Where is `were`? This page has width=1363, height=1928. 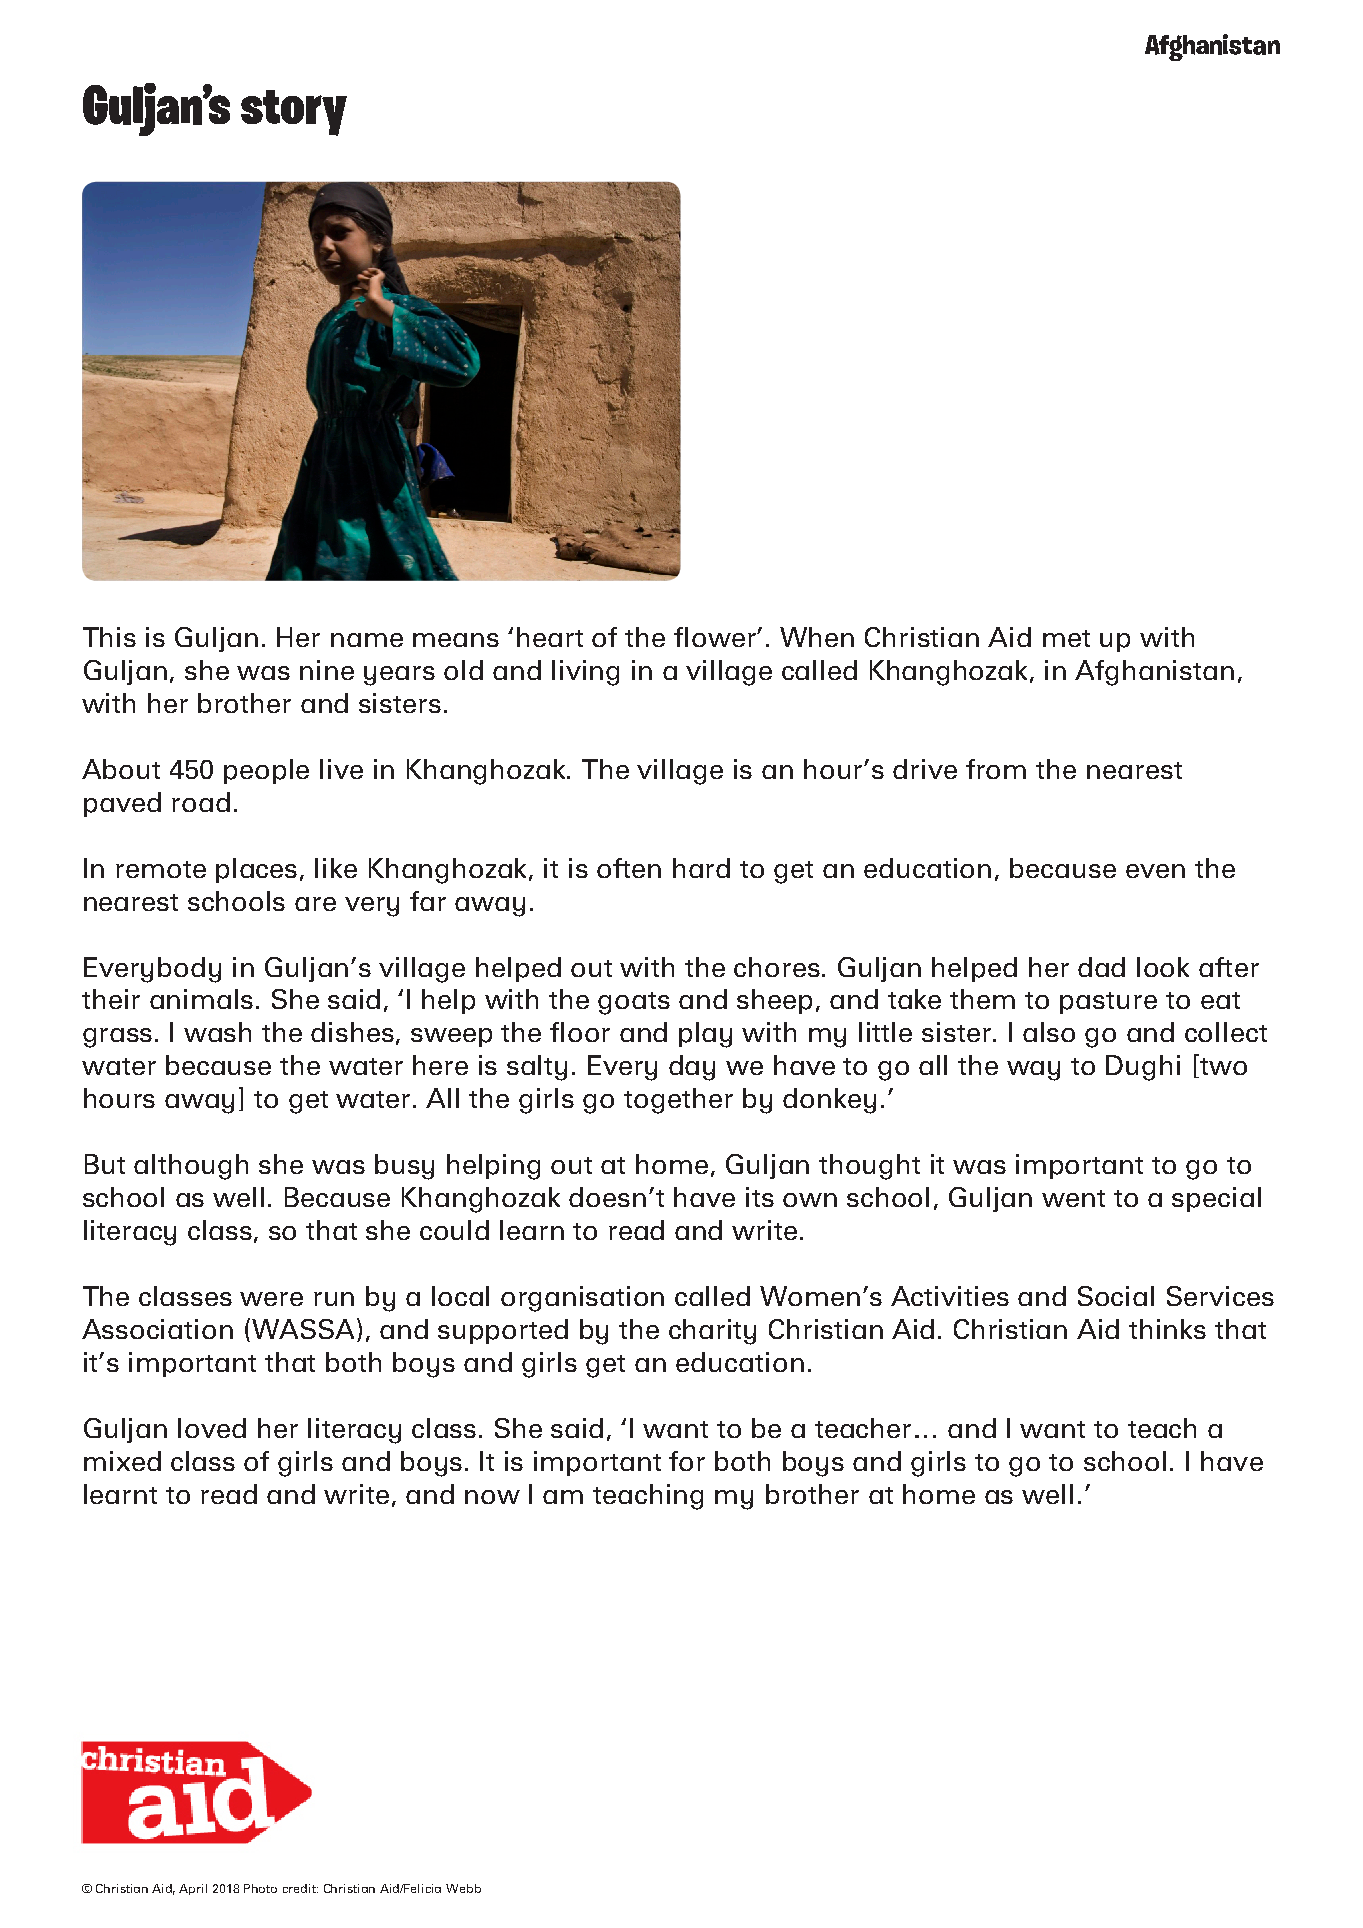
were is located at coordinates (271, 1299).
